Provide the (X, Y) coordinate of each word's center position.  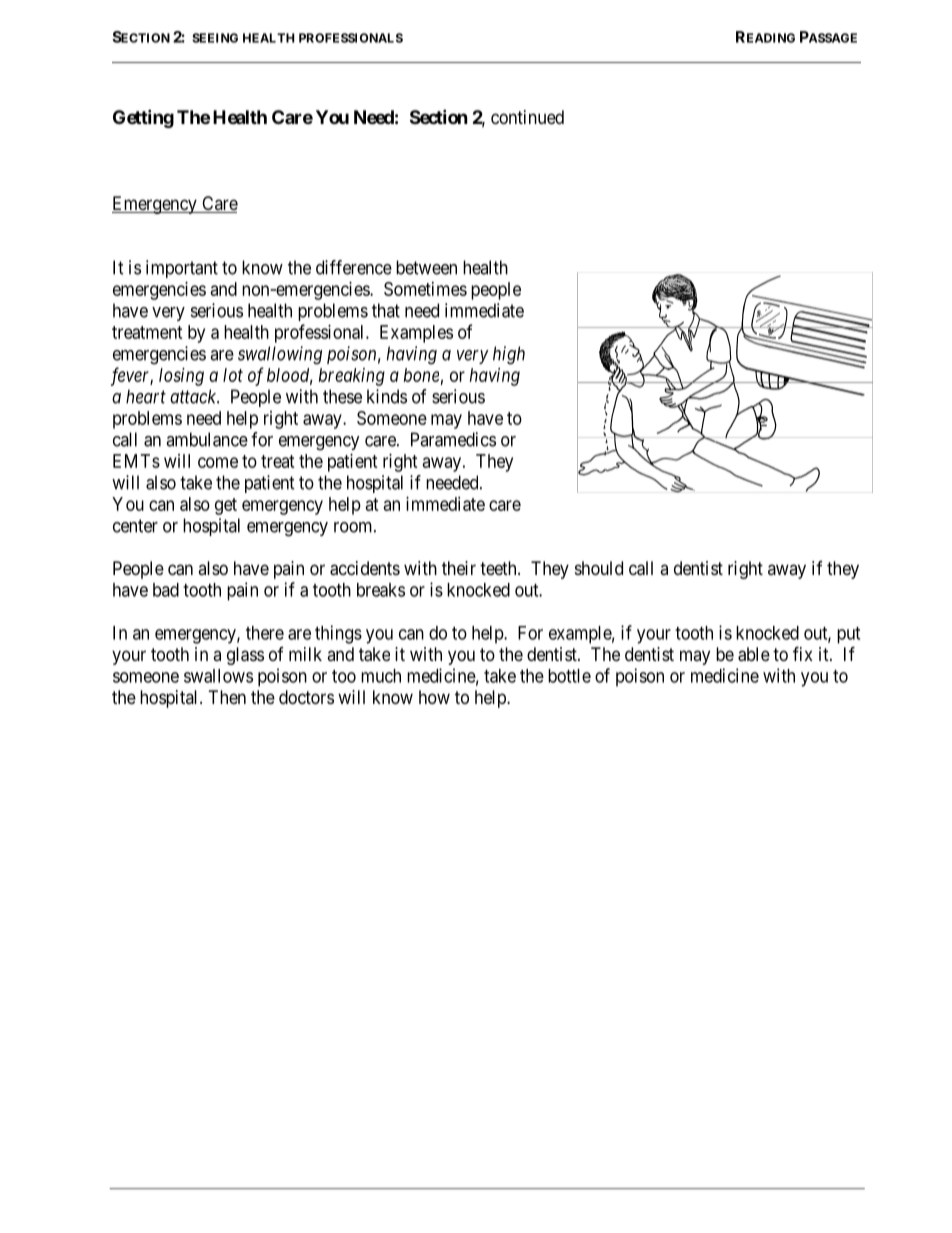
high (509, 355)
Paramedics (453, 439)
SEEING (215, 38)
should (599, 568)
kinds (387, 396)
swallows (218, 676)
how (434, 697)
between (426, 267)
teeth (499, 568)
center (135, 526)
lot (233, 375)
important (182, 269)
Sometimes (425, 289)
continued (527, 117)
